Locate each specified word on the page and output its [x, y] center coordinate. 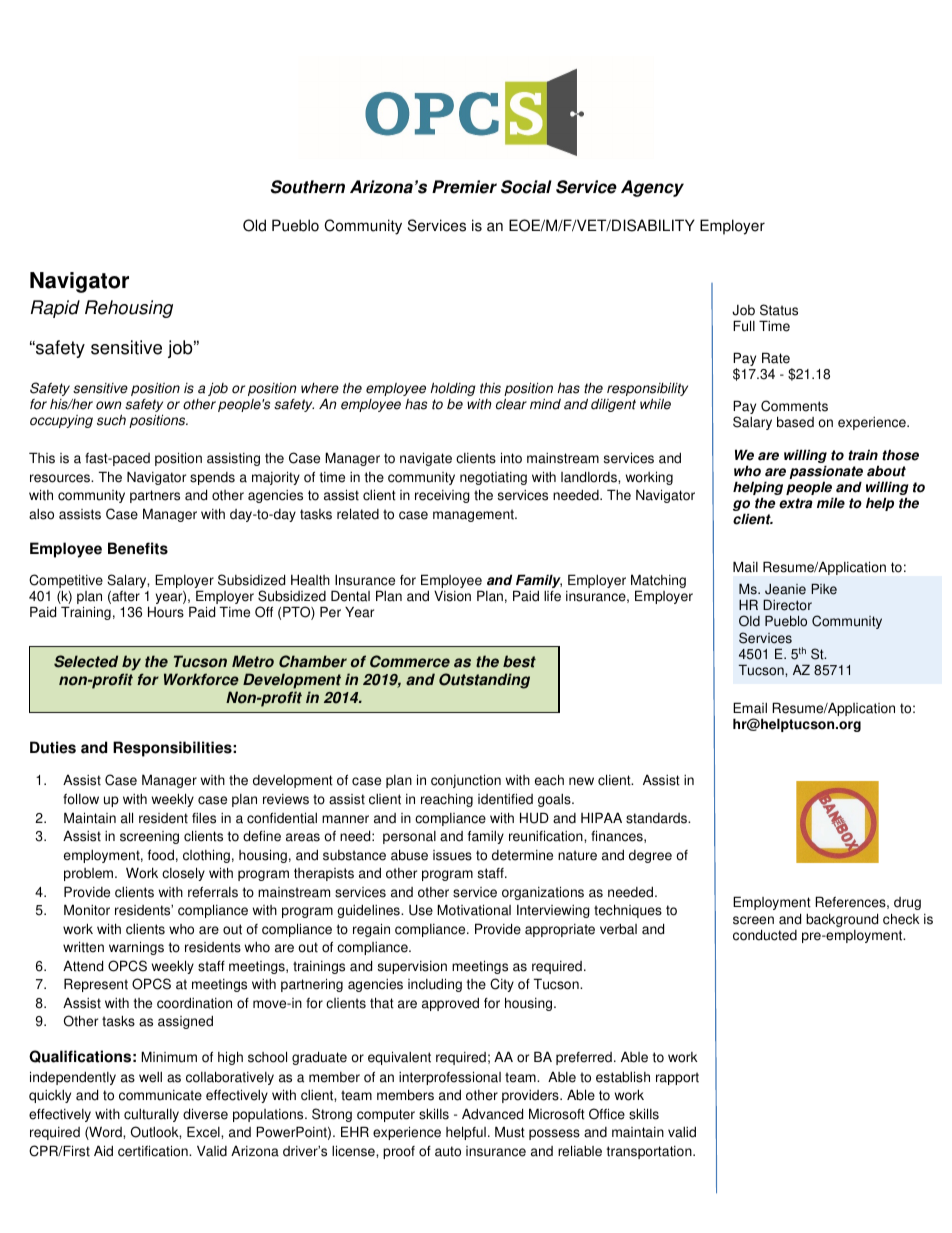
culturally [151, 1115]
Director [787, 605]
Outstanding [484, 681]
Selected [86, 661]
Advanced [492, 1114]
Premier [464, 187]
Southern [308, 187]
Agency [652, 188]
